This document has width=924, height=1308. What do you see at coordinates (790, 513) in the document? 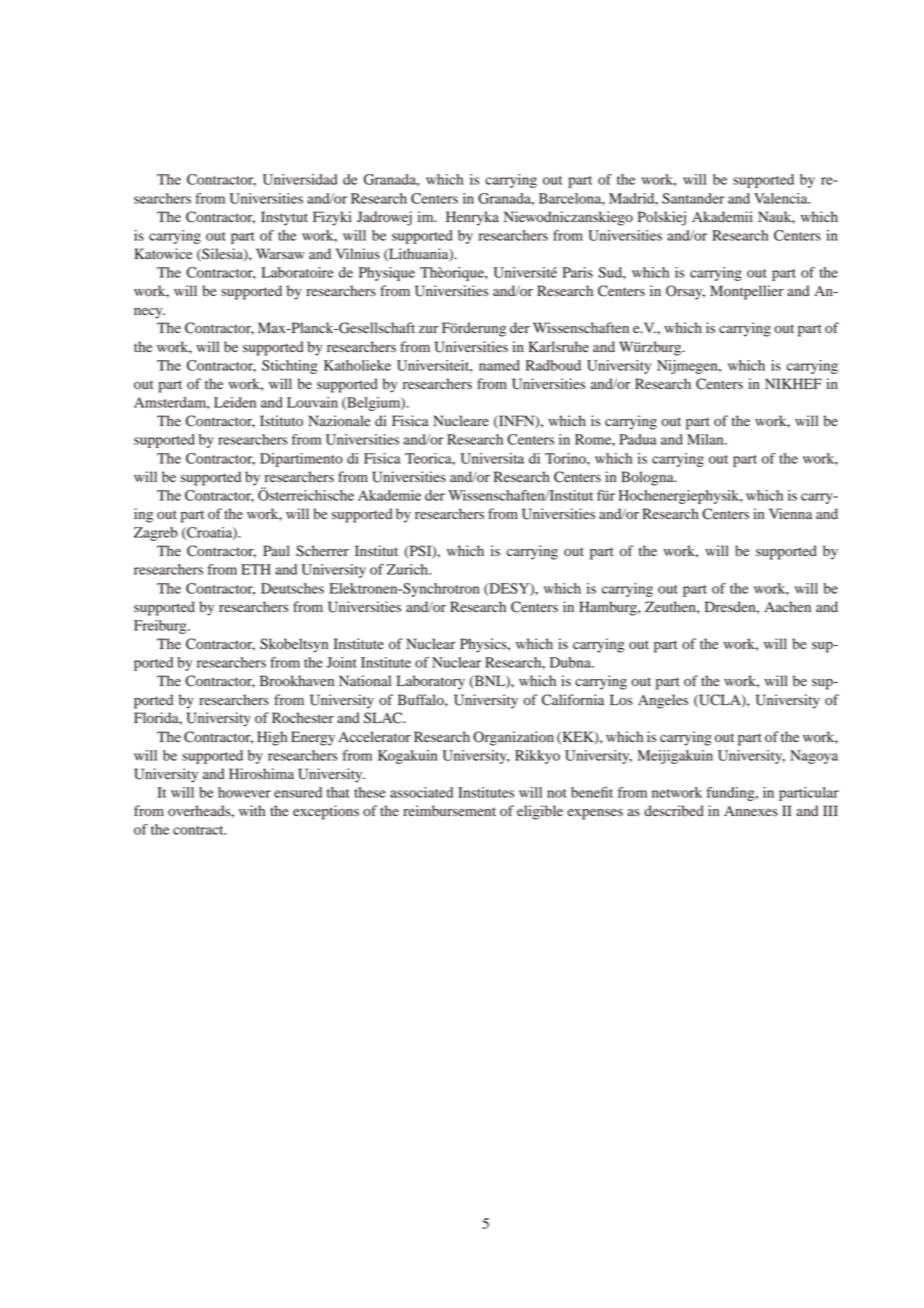
I see `Vienna` at bounding box center [790, 513].
